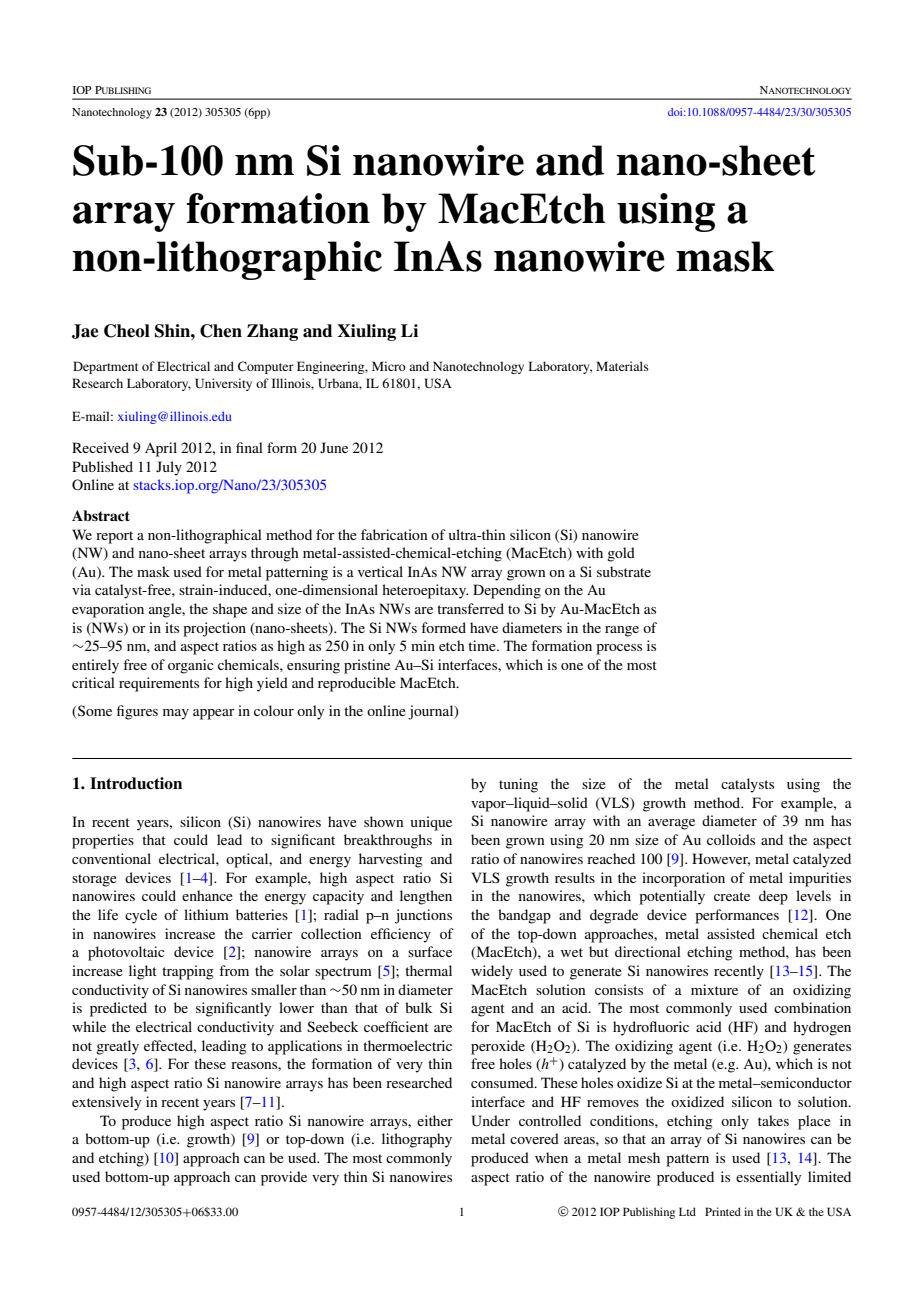 The image size is (924, 1308). What do you see at coordinates (483, 645) in the screenshot?
I see `time` at bounding box center [483, 645].
